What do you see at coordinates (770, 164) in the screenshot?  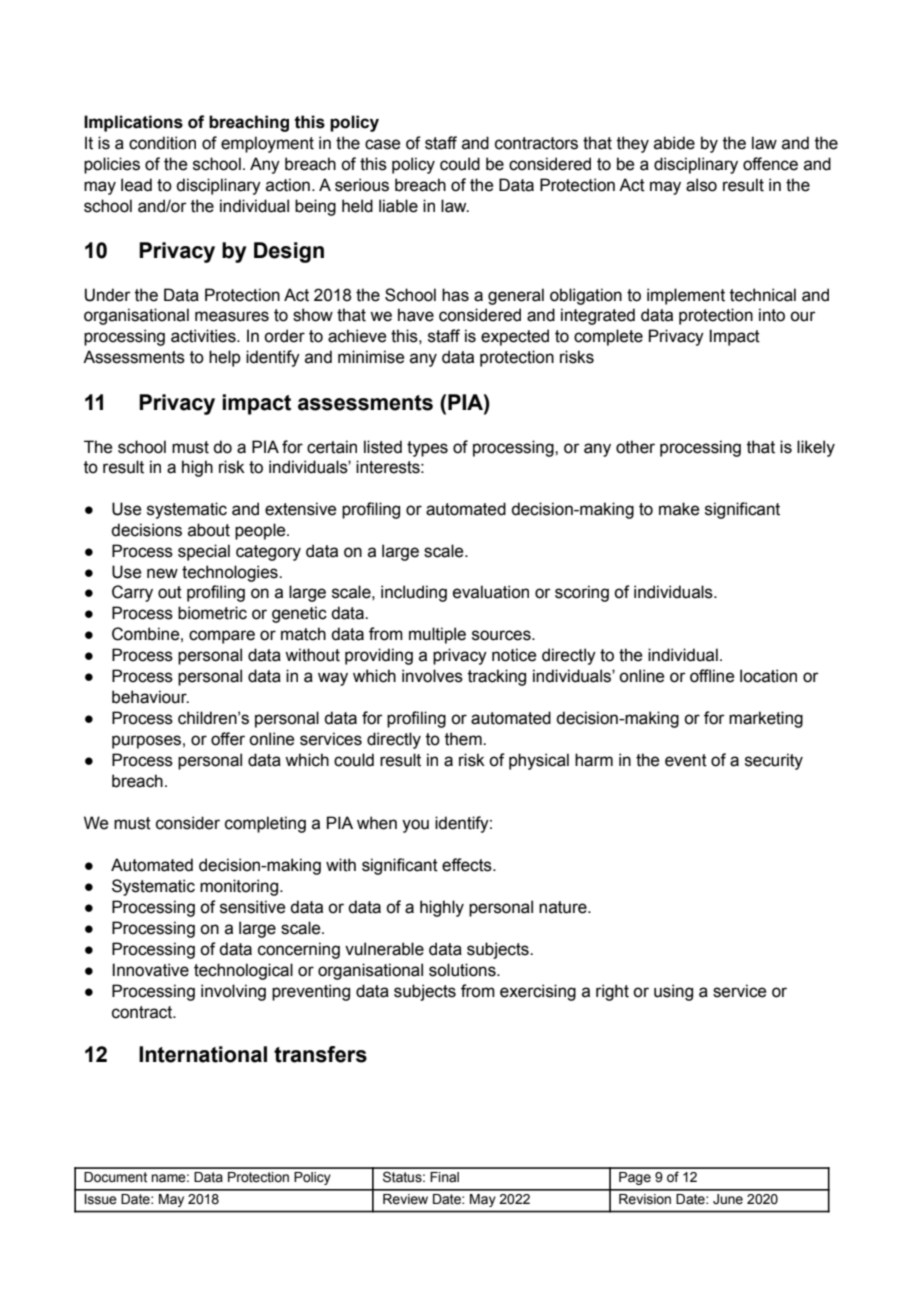 I see `offence` at bounding box center [770, 164].
